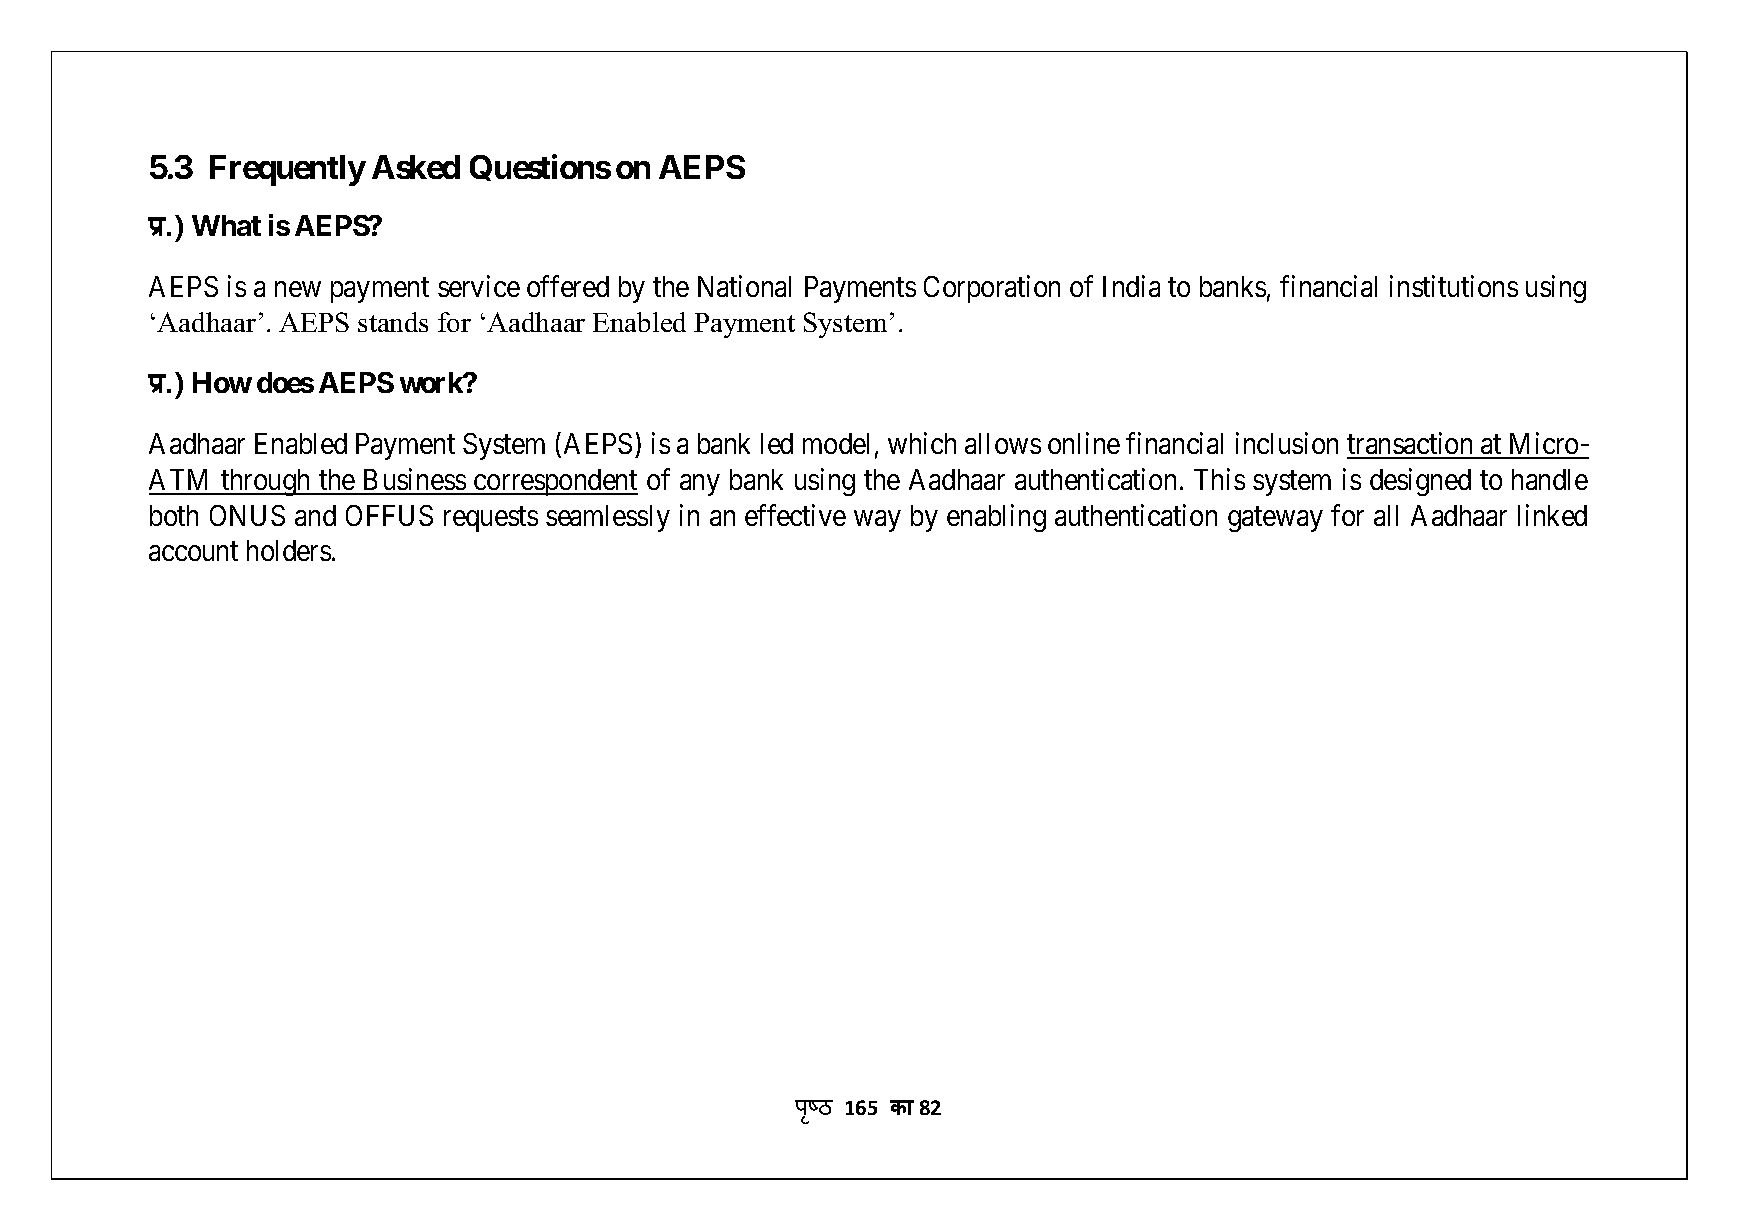 Image resolution: width=1737 pixels, height=1229 pixels. I want to click on Frequently, so click(287, 170).
